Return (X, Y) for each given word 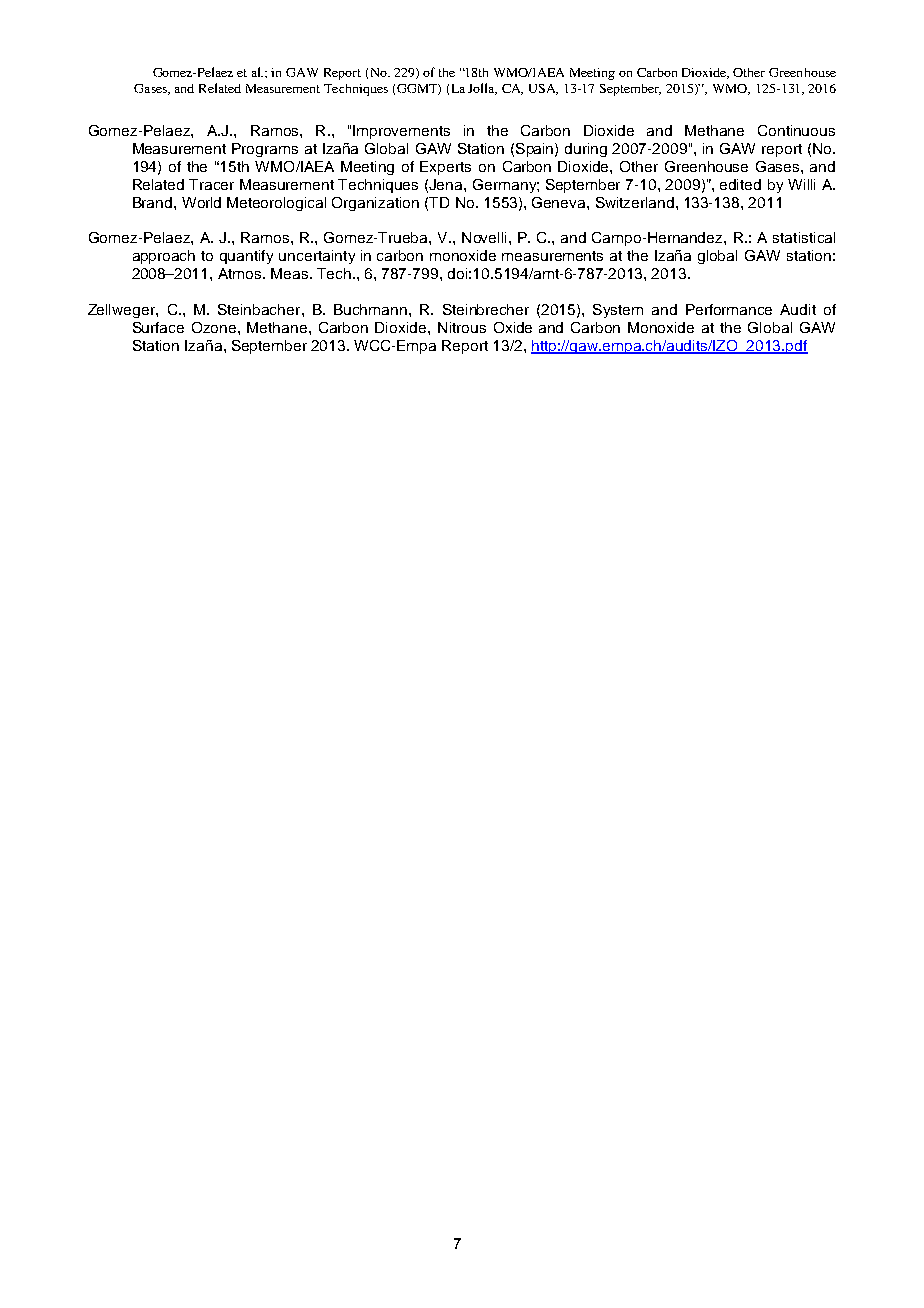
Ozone (215, 327)
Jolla (482, 89)
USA (543, 89)
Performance (729, 309)
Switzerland (635, 202)
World (201, 202)
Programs (265, 150)
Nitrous (462, 327)
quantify (246, 257)
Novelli (484, 237)
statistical (804, 237)
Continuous (796, 130)
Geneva (560, 202)
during (586, 150)
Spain (536, 150)
